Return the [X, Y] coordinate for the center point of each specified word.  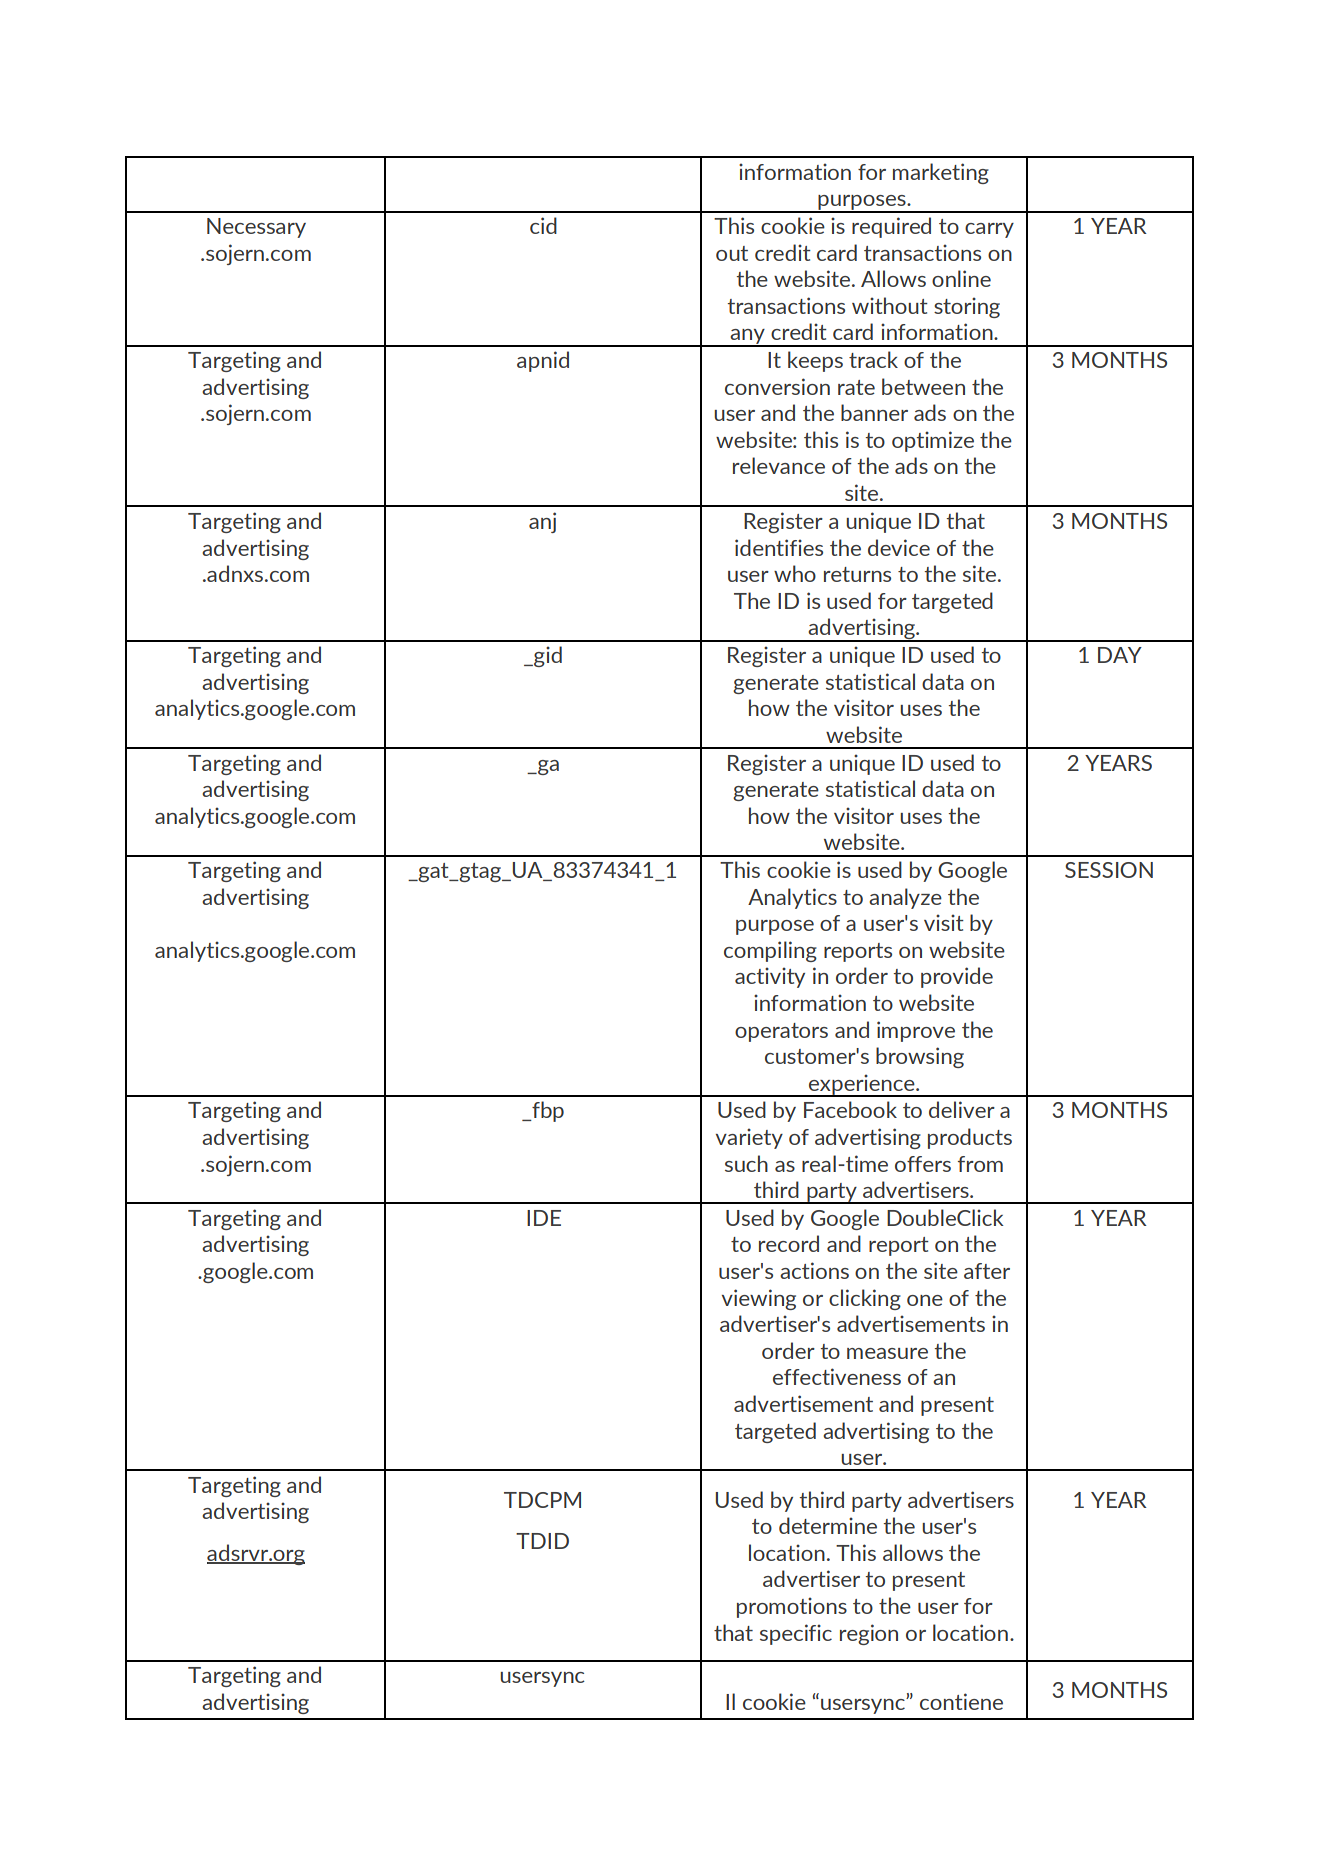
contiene [961, 1701]
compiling [770, 951]
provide [957, 977]
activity [770, 977]
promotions [792, 1607]
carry [989, 230]
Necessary [256, 228]
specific [796, 1634]
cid [543, 225]
